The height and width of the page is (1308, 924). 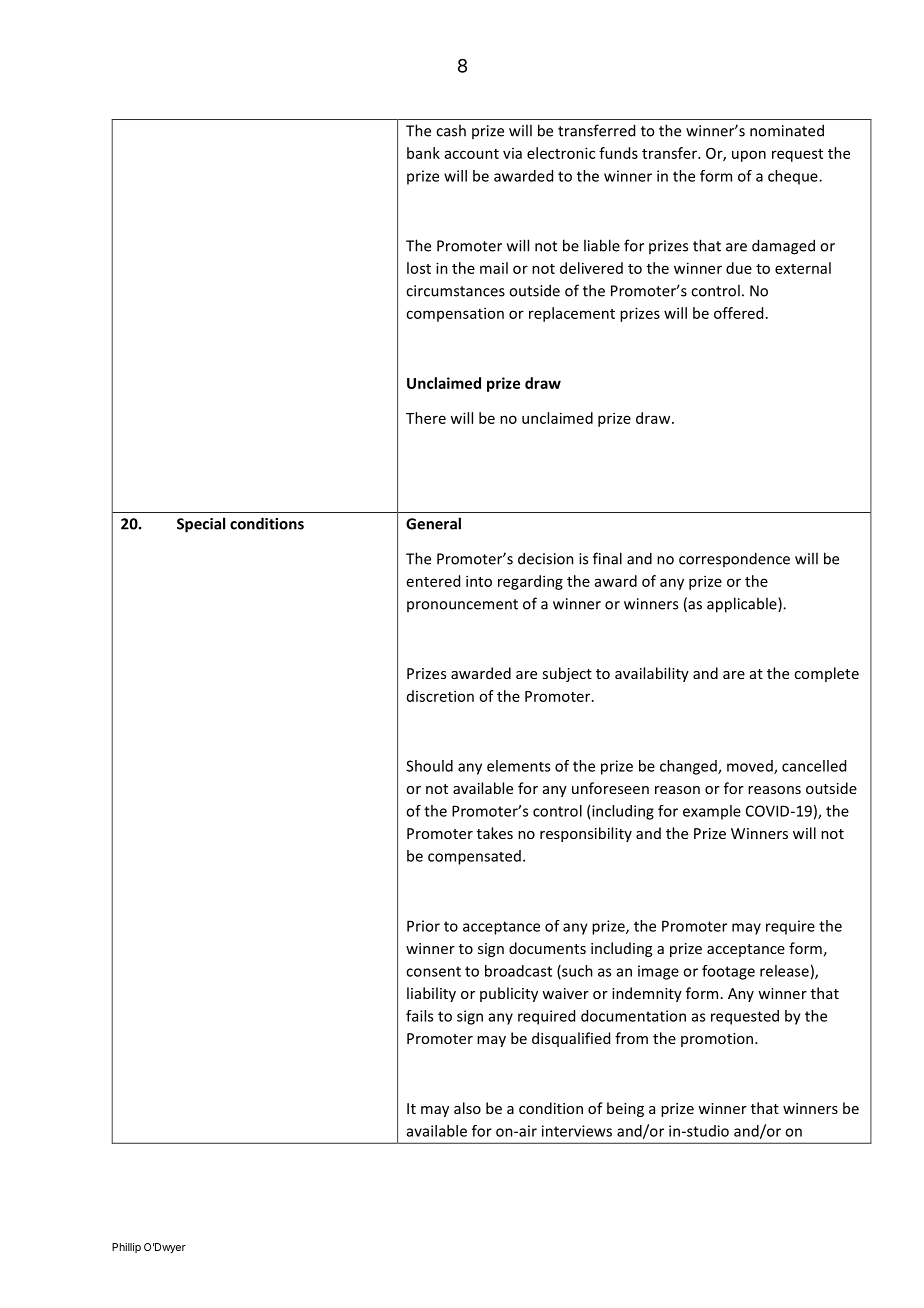 What do you see at coordinates (423, 153) in the page?
I see `bank` at bounding box center [423, 153].
